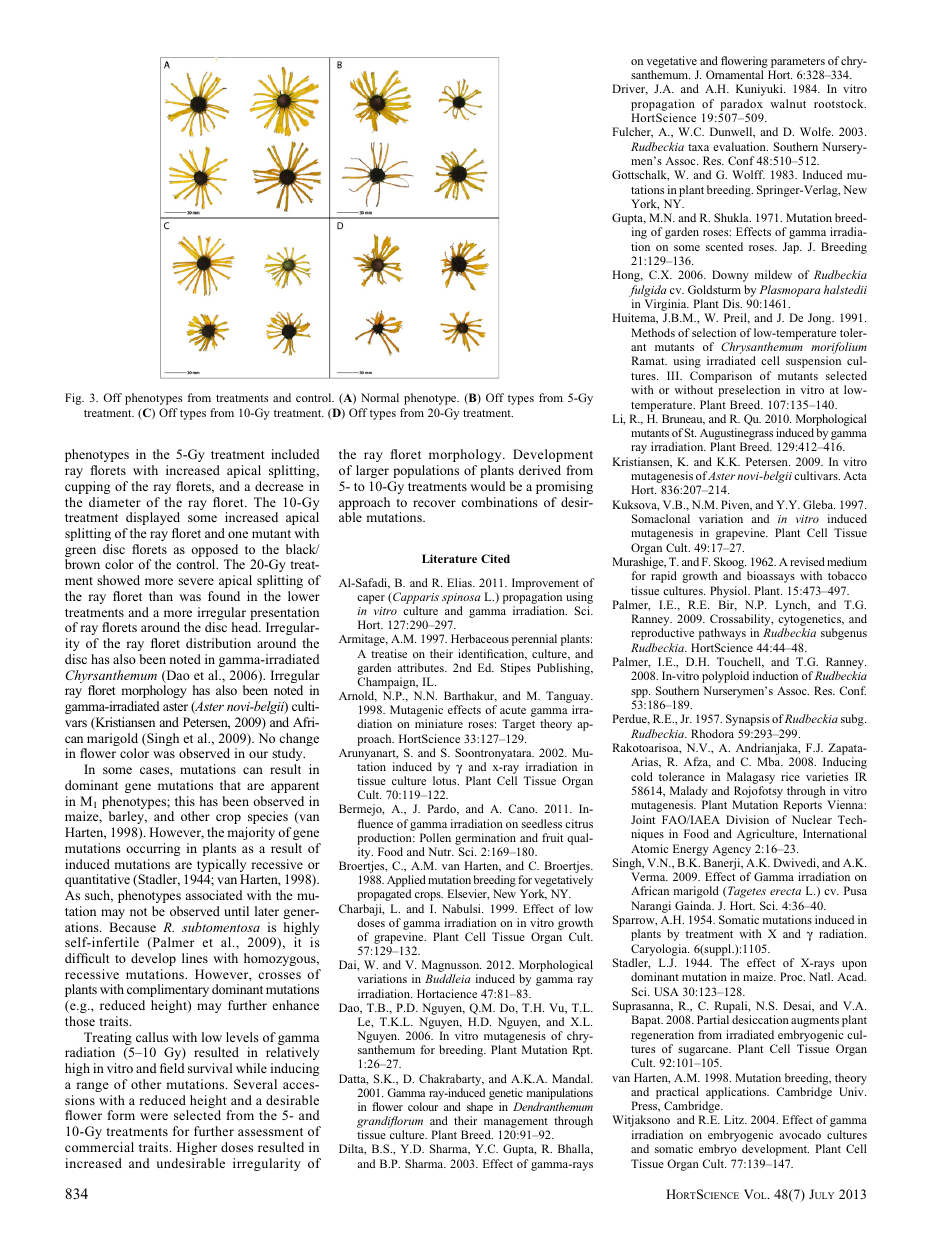 The image size is (952, 1237). Describe the element at coordinates (185, 801) in the image. I see `this` at that location.
